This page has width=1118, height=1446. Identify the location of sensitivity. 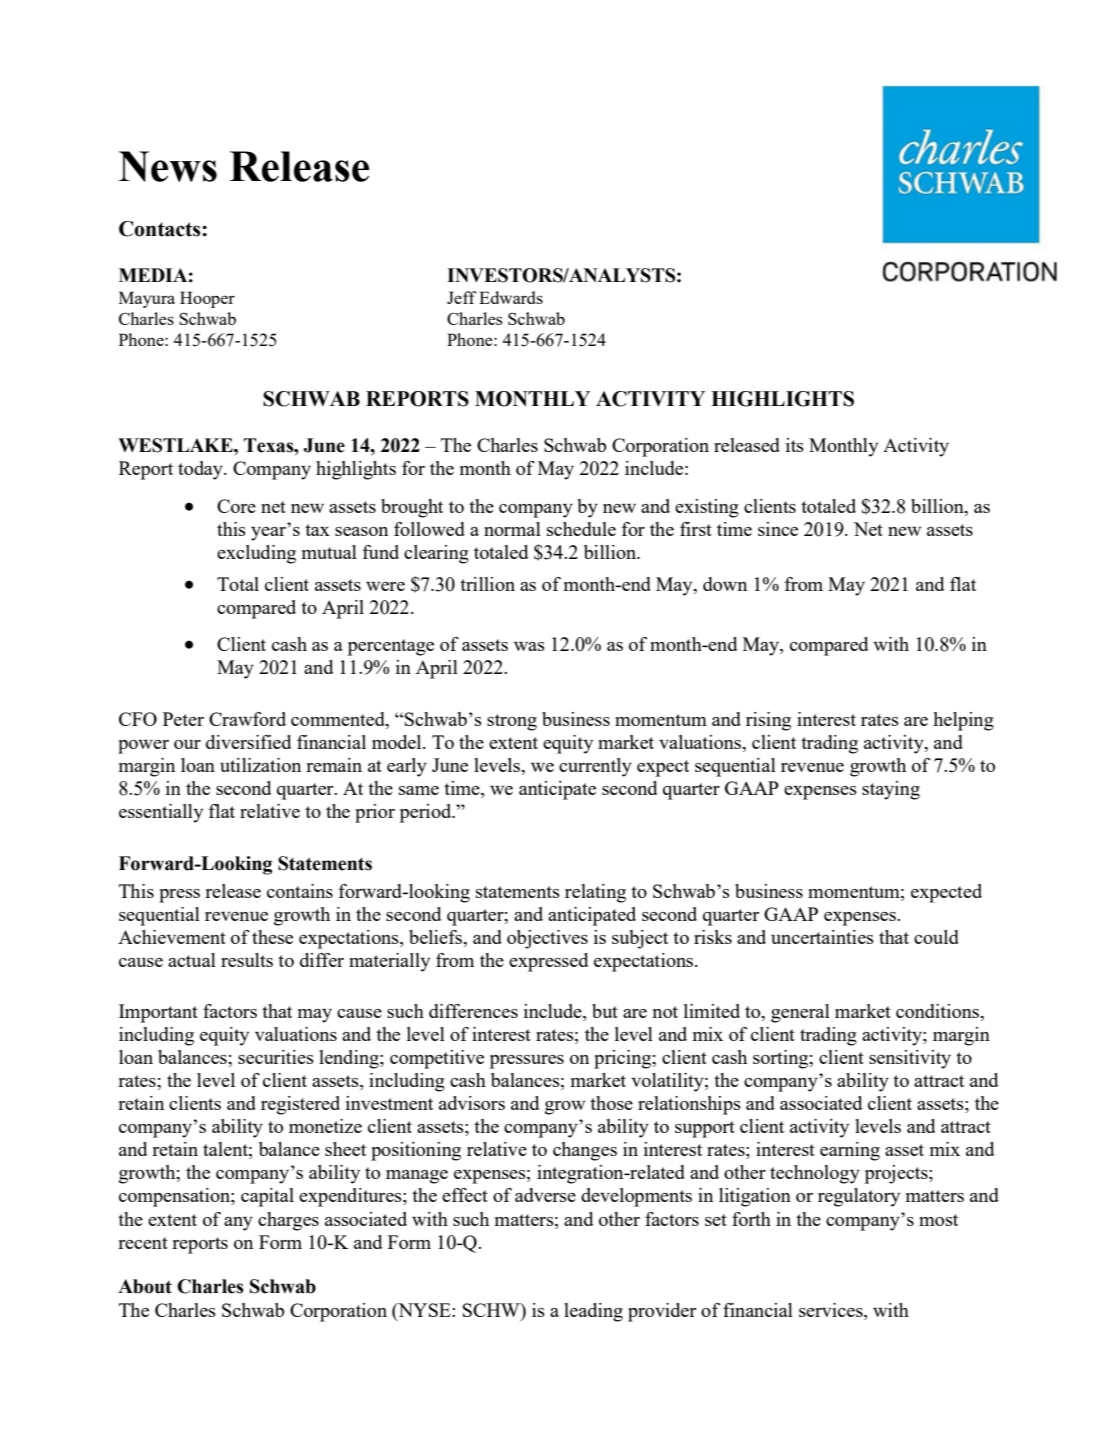
(910, 1059).
